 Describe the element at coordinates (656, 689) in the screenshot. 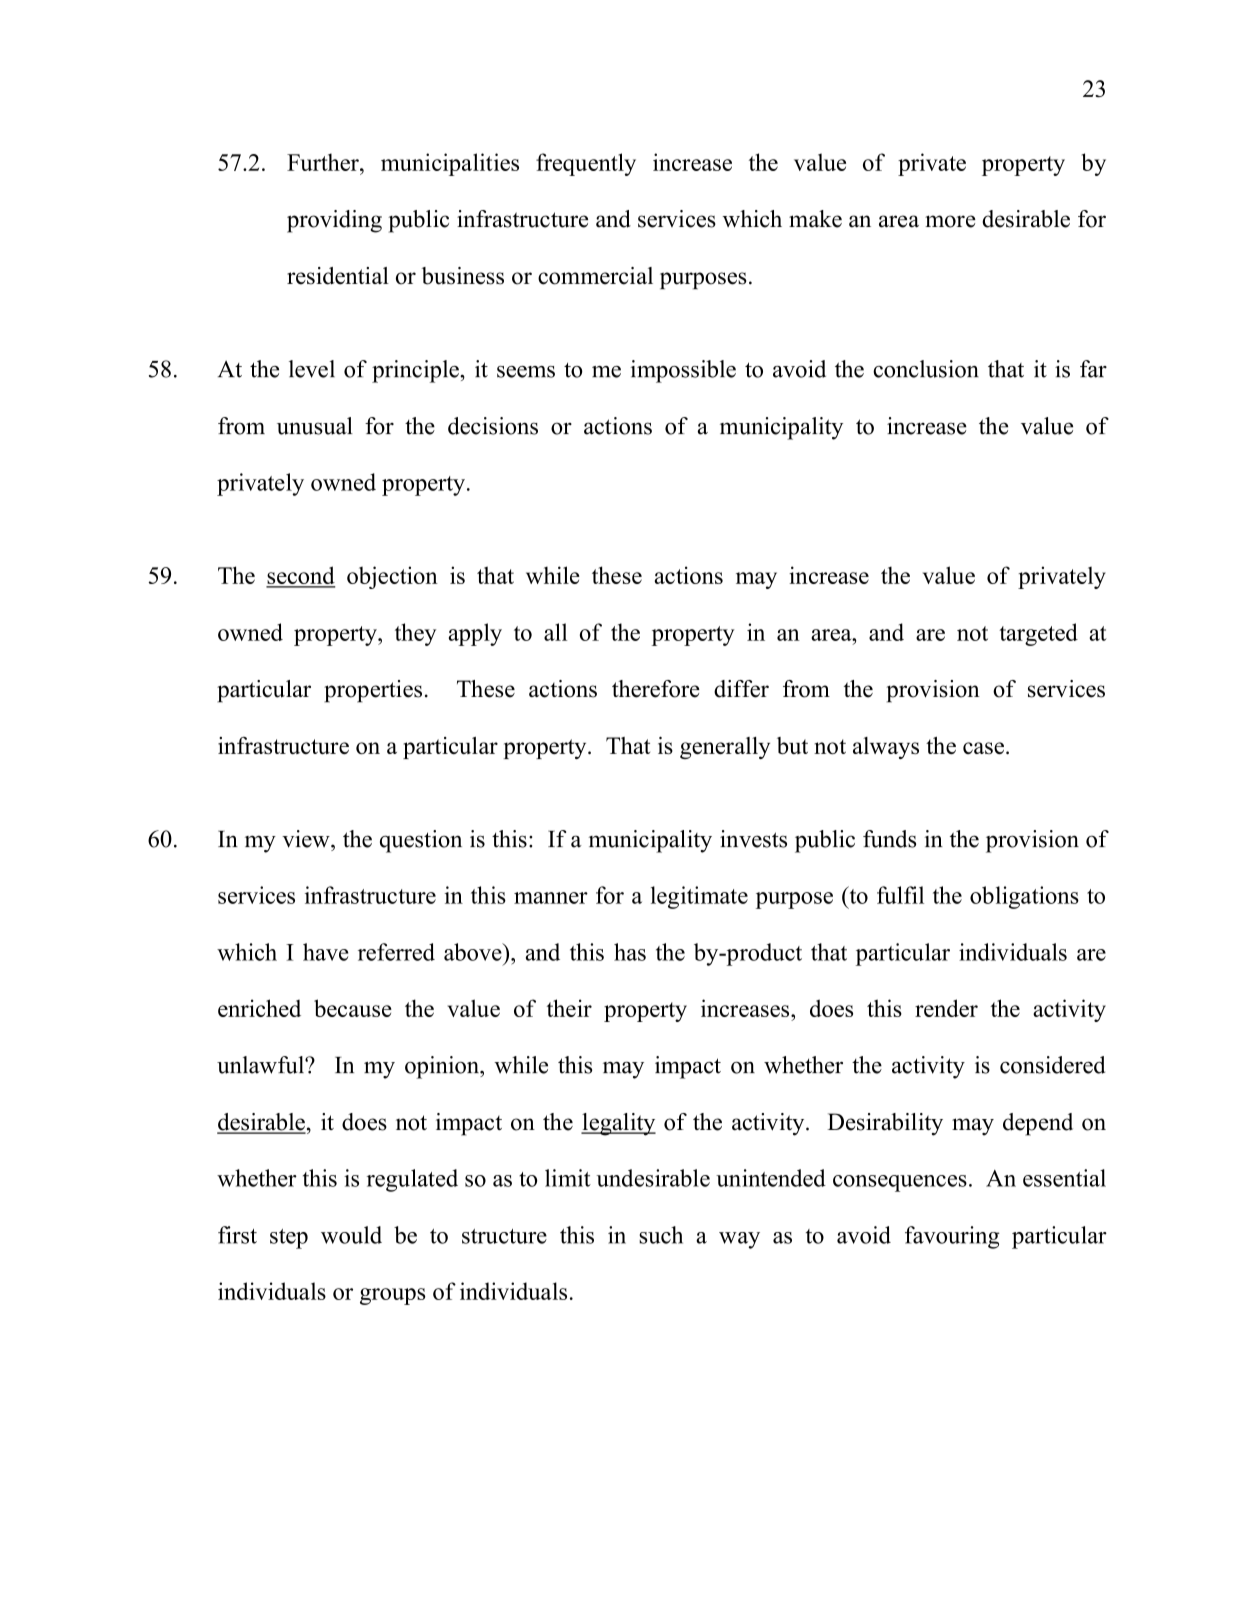

I see `therefore` at that location.
